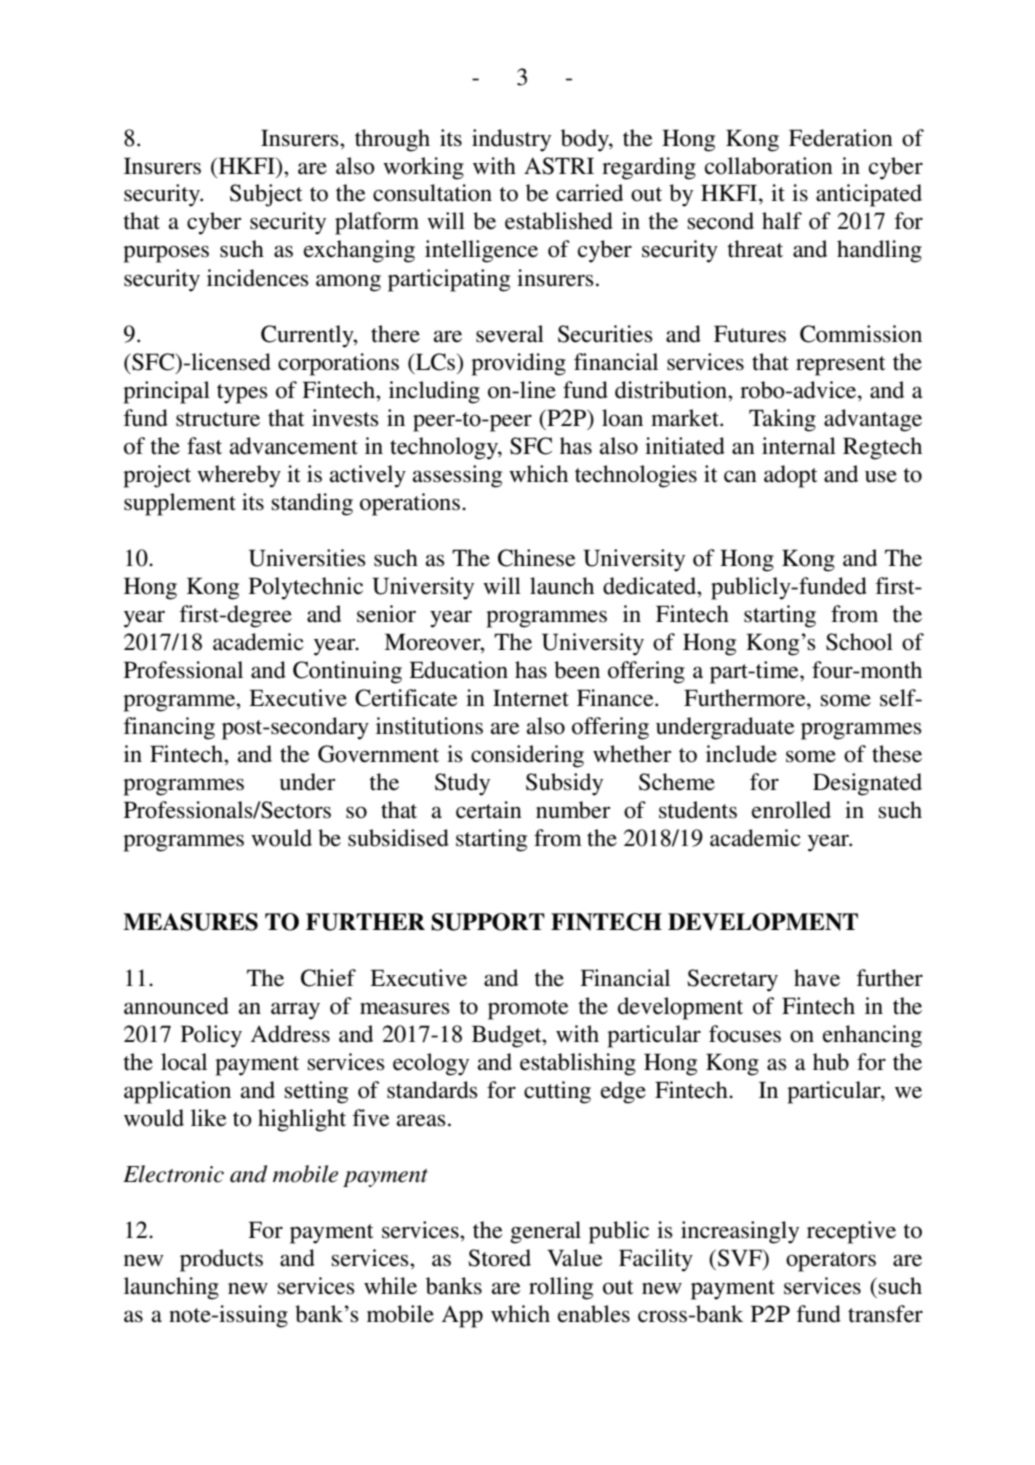 The height and width of the screenshot is (1465, 1035). Describe the element at coordinates (741, 754) in the screenshot. I see `include` at that location.
